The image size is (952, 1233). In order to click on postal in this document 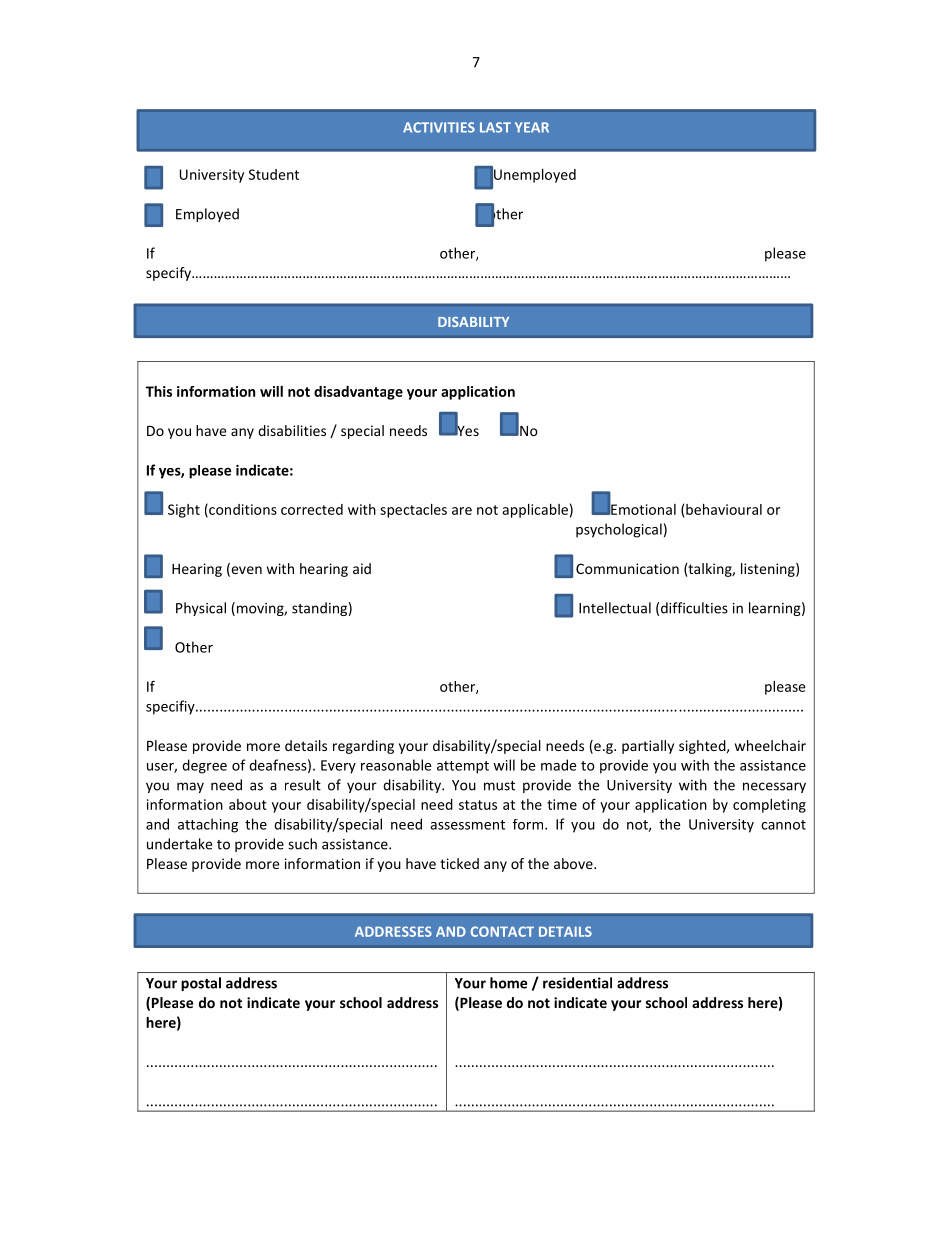, I will do `click(201, 984)`.
